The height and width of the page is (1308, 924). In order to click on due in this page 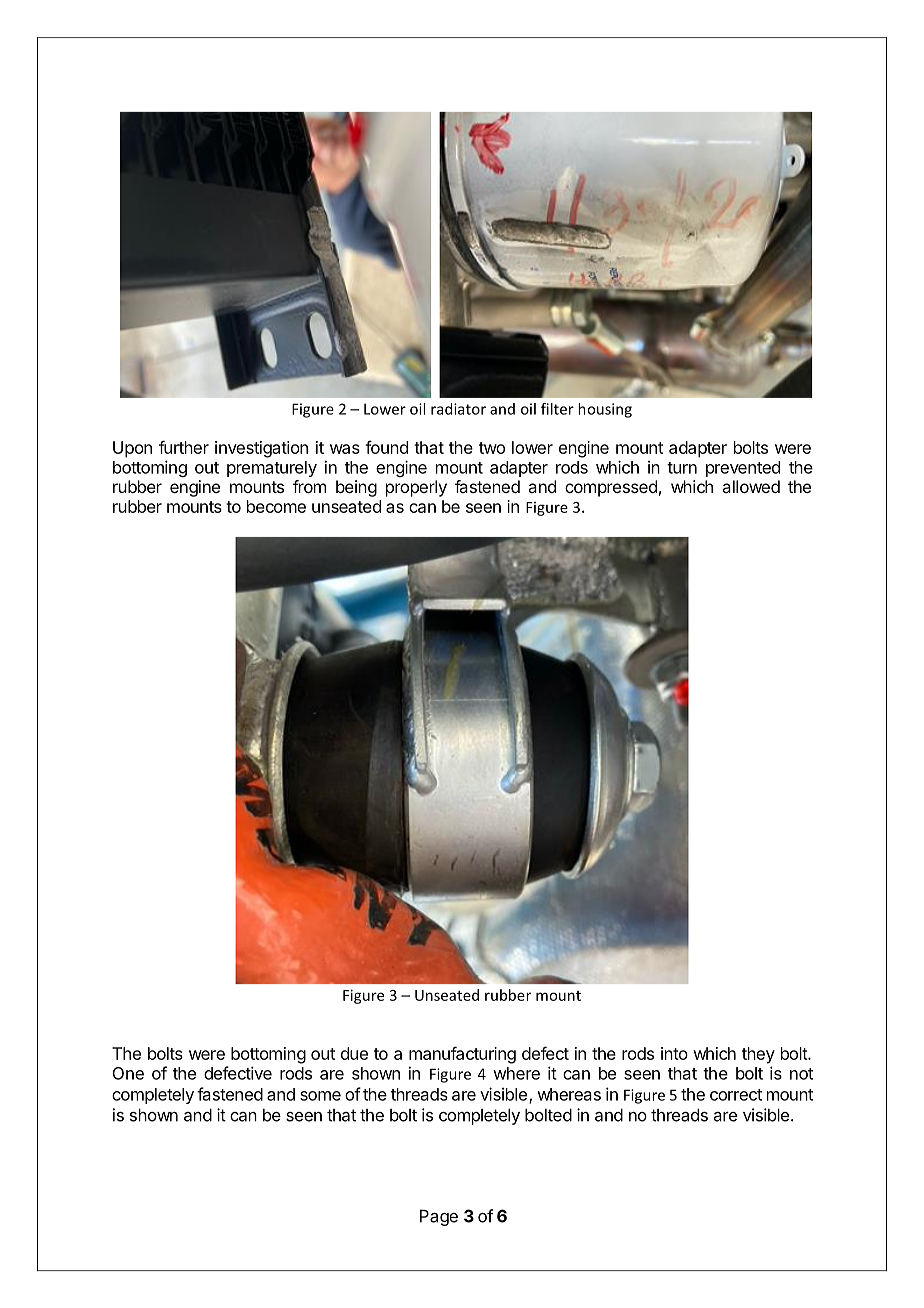, I will do `click(354, 1053)`.
